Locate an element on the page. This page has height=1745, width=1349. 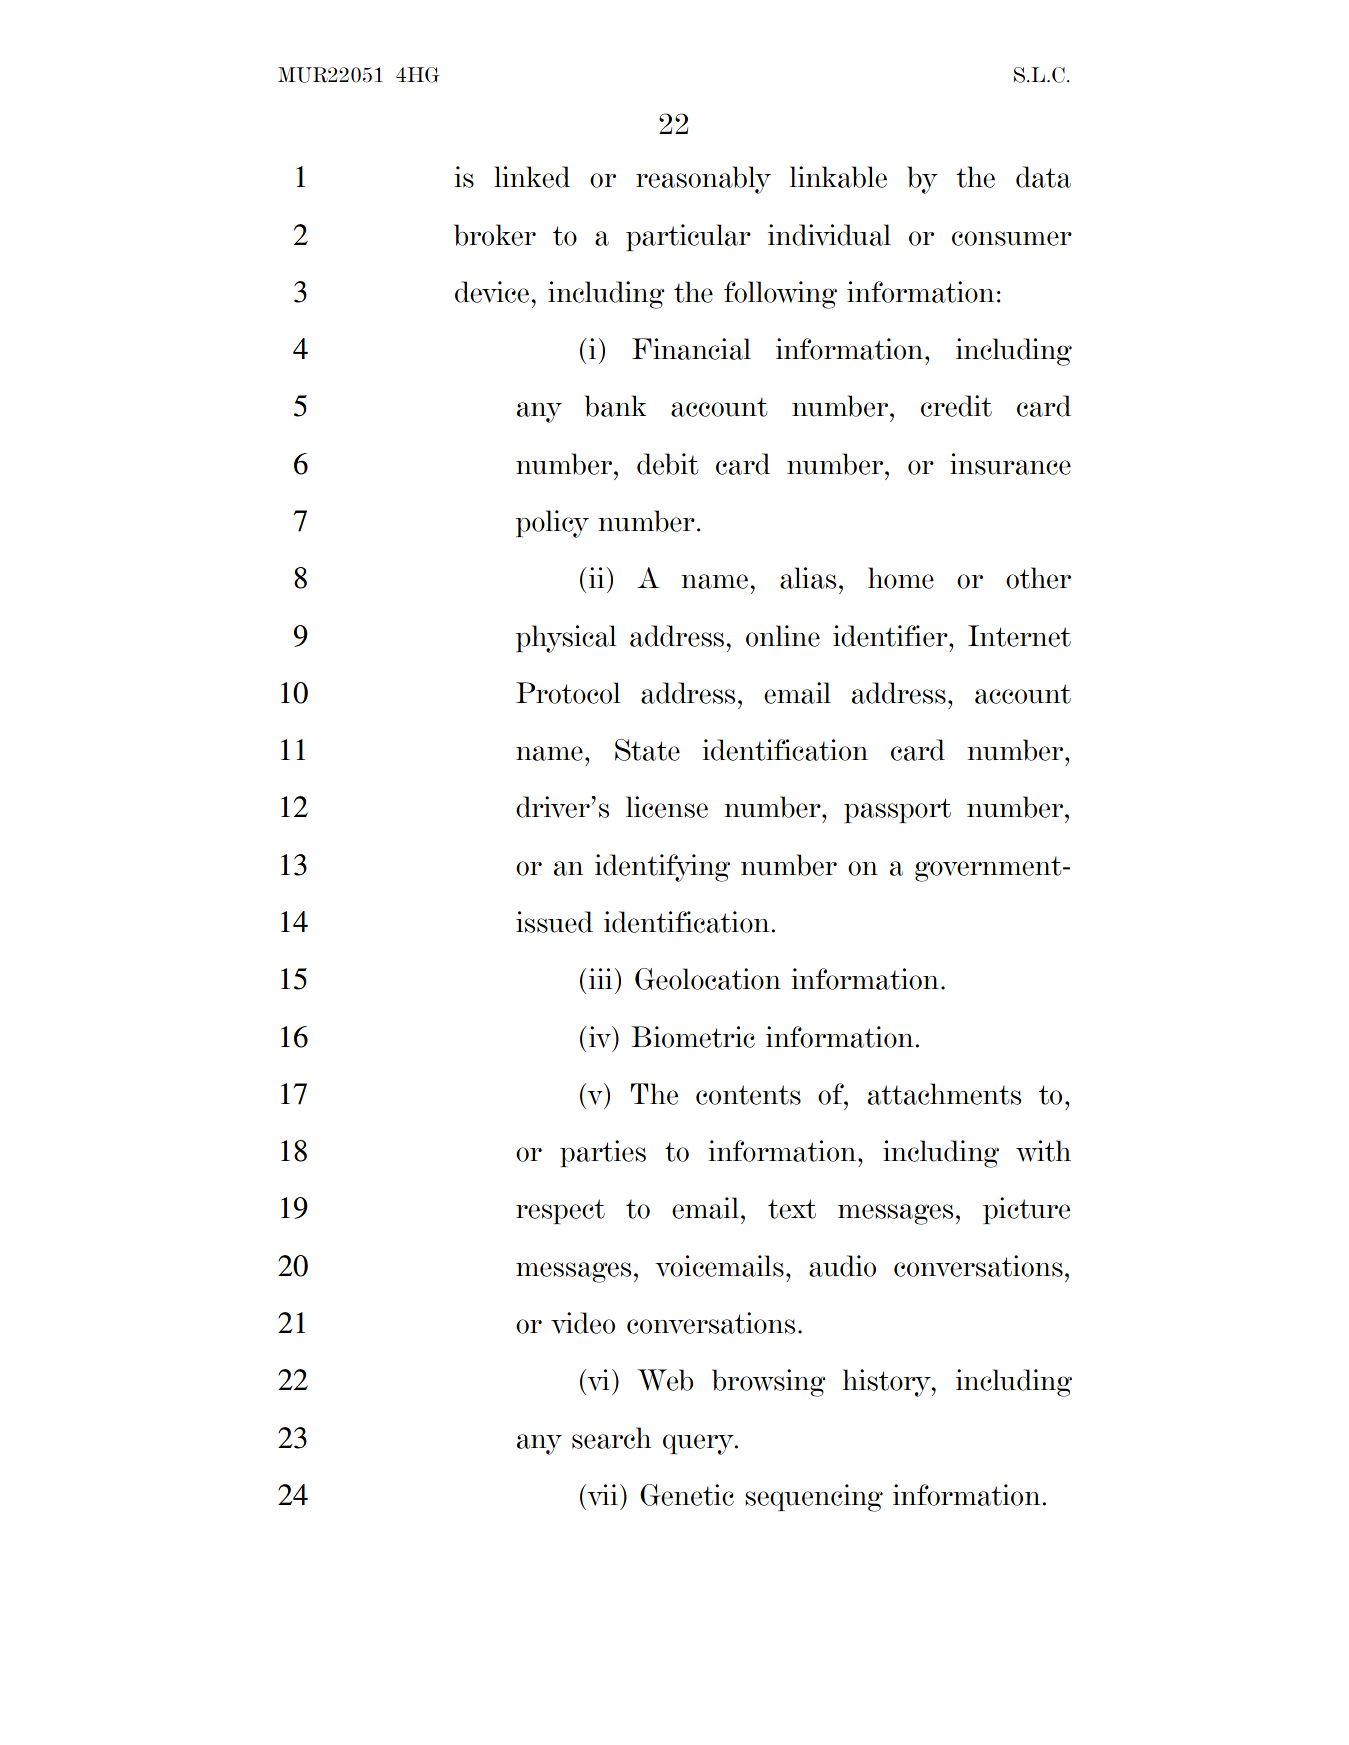
consumer is located at coordinates (1012, 238).
